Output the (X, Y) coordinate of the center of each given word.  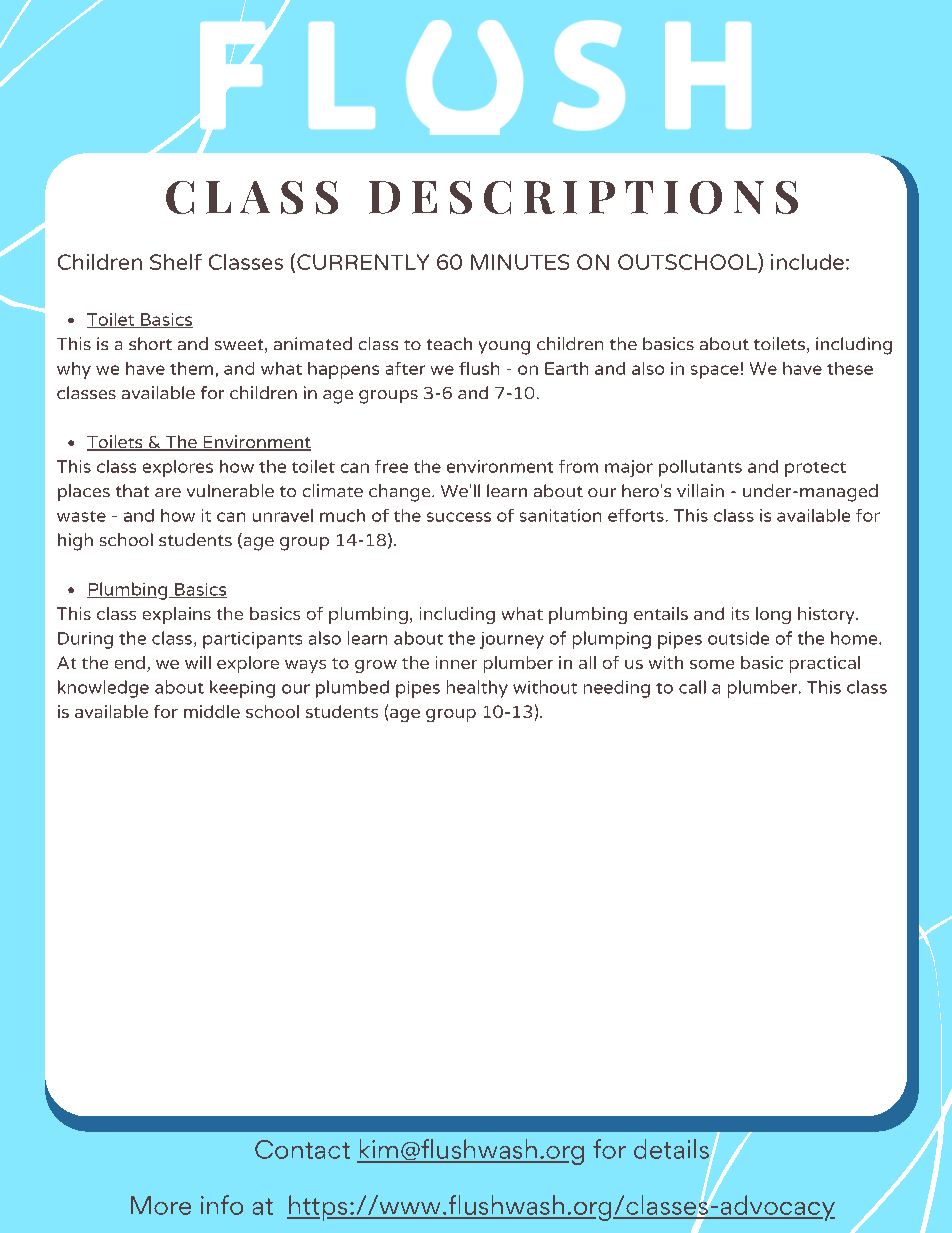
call (692, 687)
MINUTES (520, 262)
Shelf (176, 262)
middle (212, 711)
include (807, 262)
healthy (477, 689)
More (161, 1205)
